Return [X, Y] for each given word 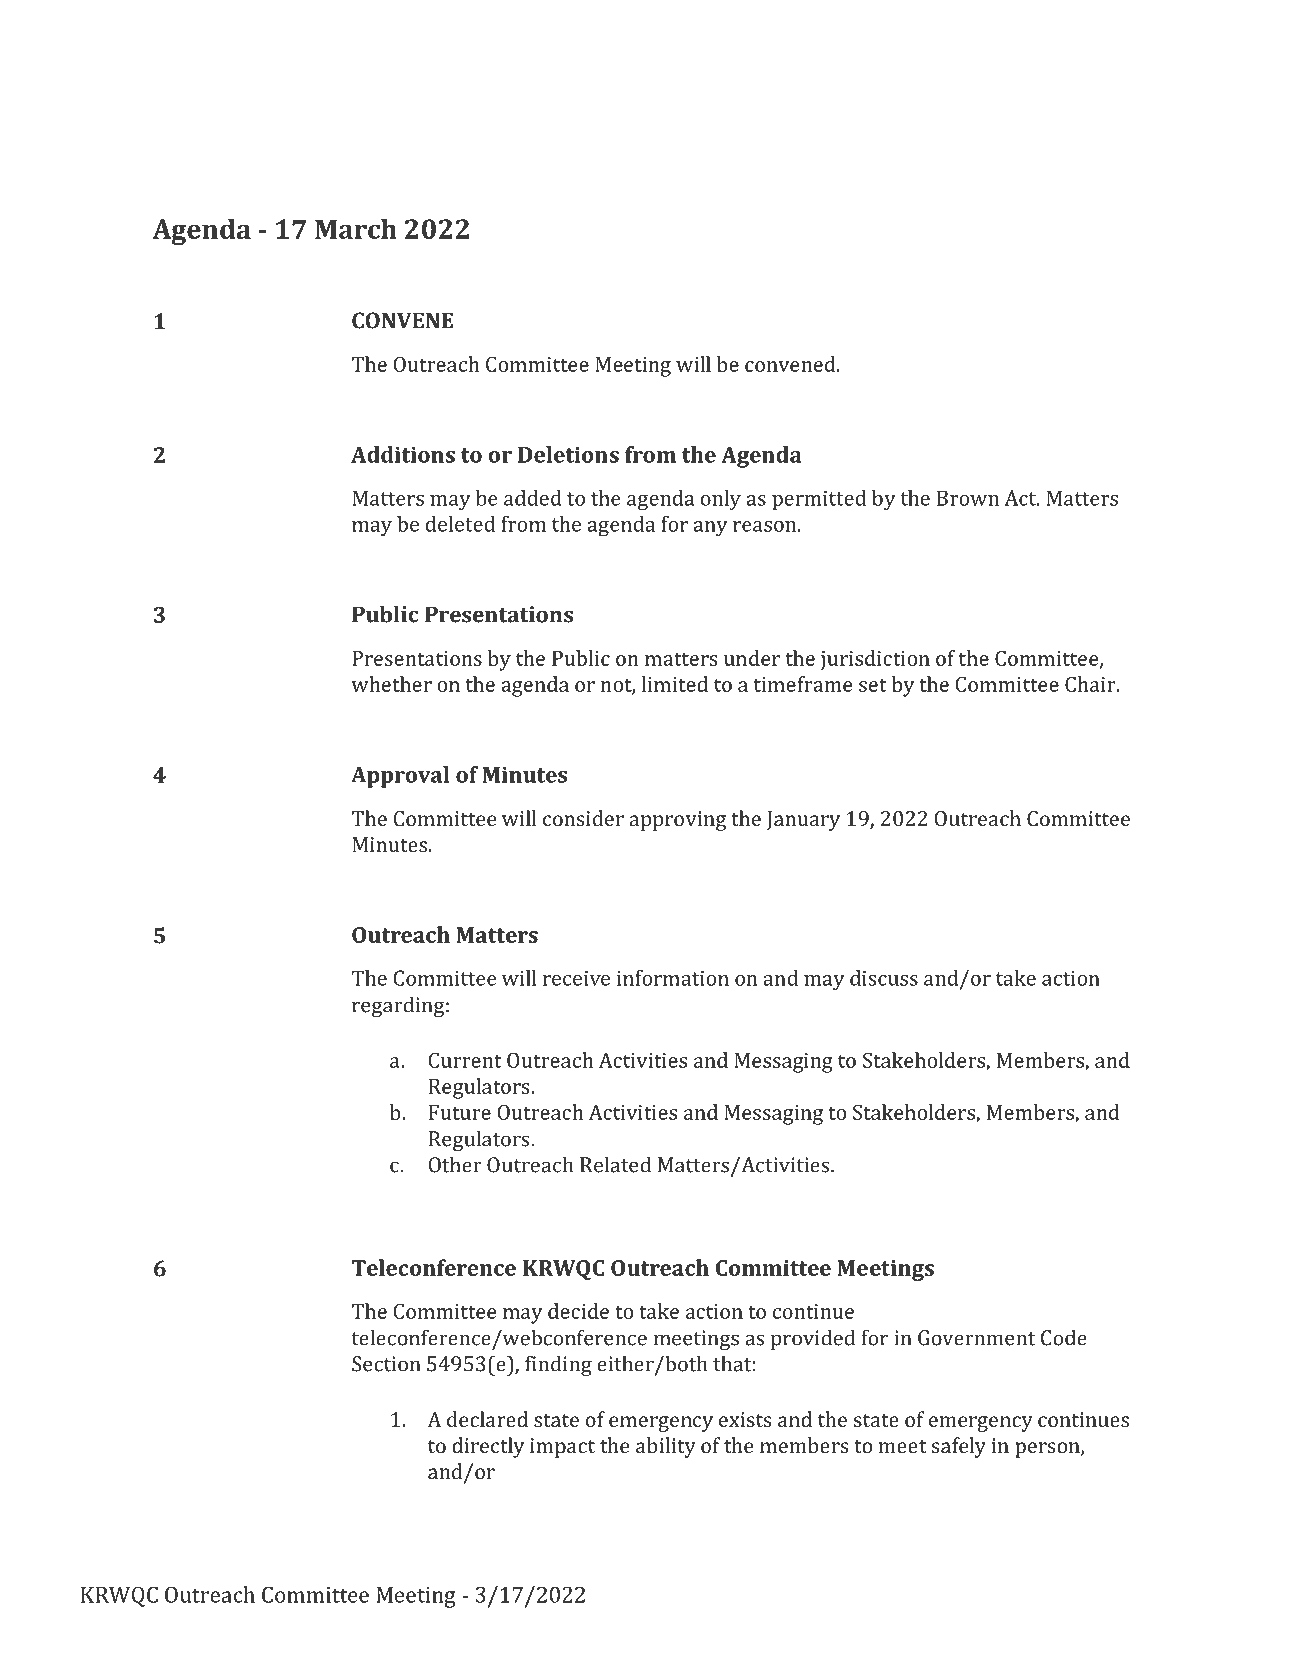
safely [958, 1447]
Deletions [568, 454]
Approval [400, 777]
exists [745, 1419]
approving [677, 821]
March [356, 228]
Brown [968, 498]
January [803, 821]
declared [487, 1419]
